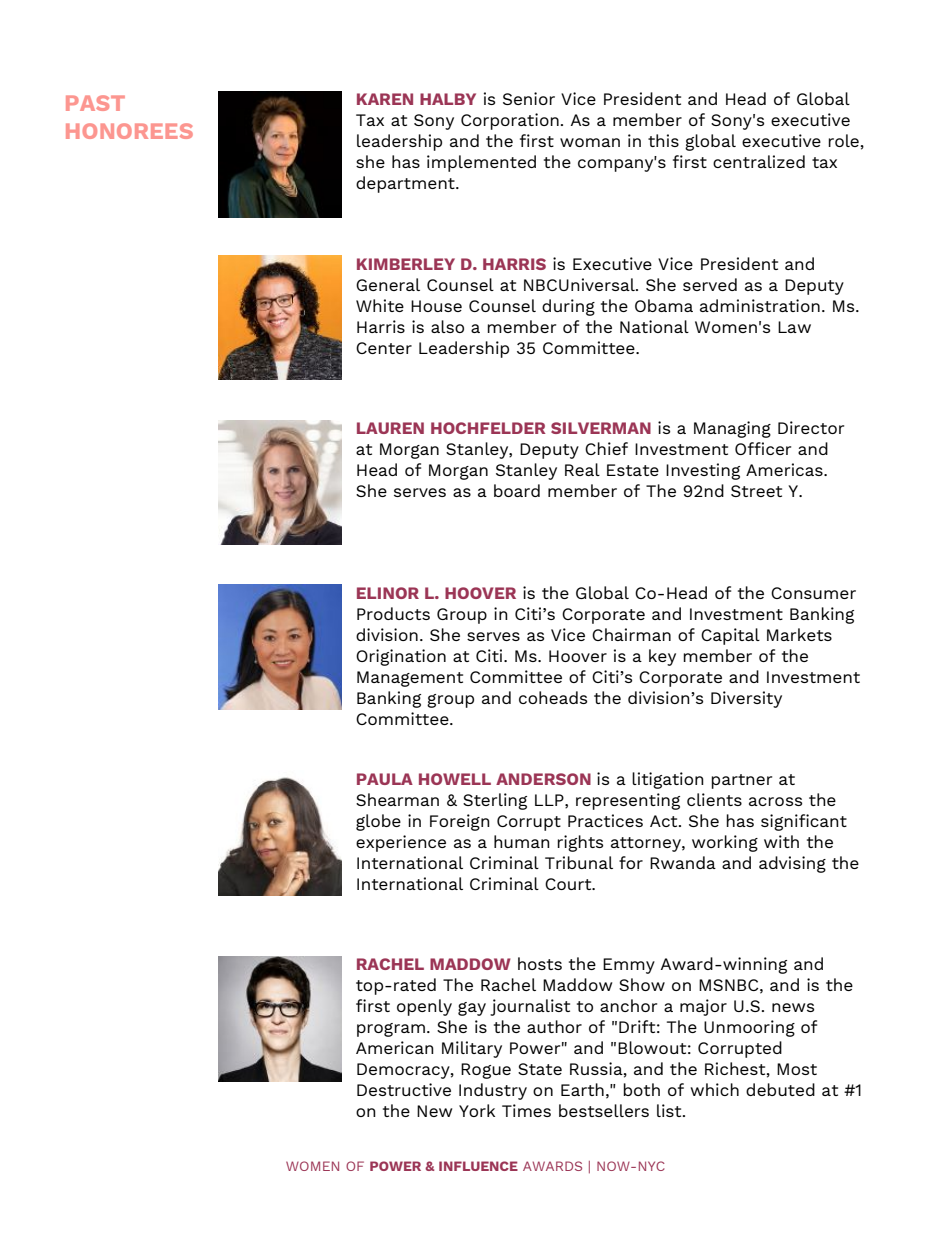 The width and height of the document is (952, 1233). Describe the element at coordinates (540, 963) in the document. I see `hosts` at that location.
